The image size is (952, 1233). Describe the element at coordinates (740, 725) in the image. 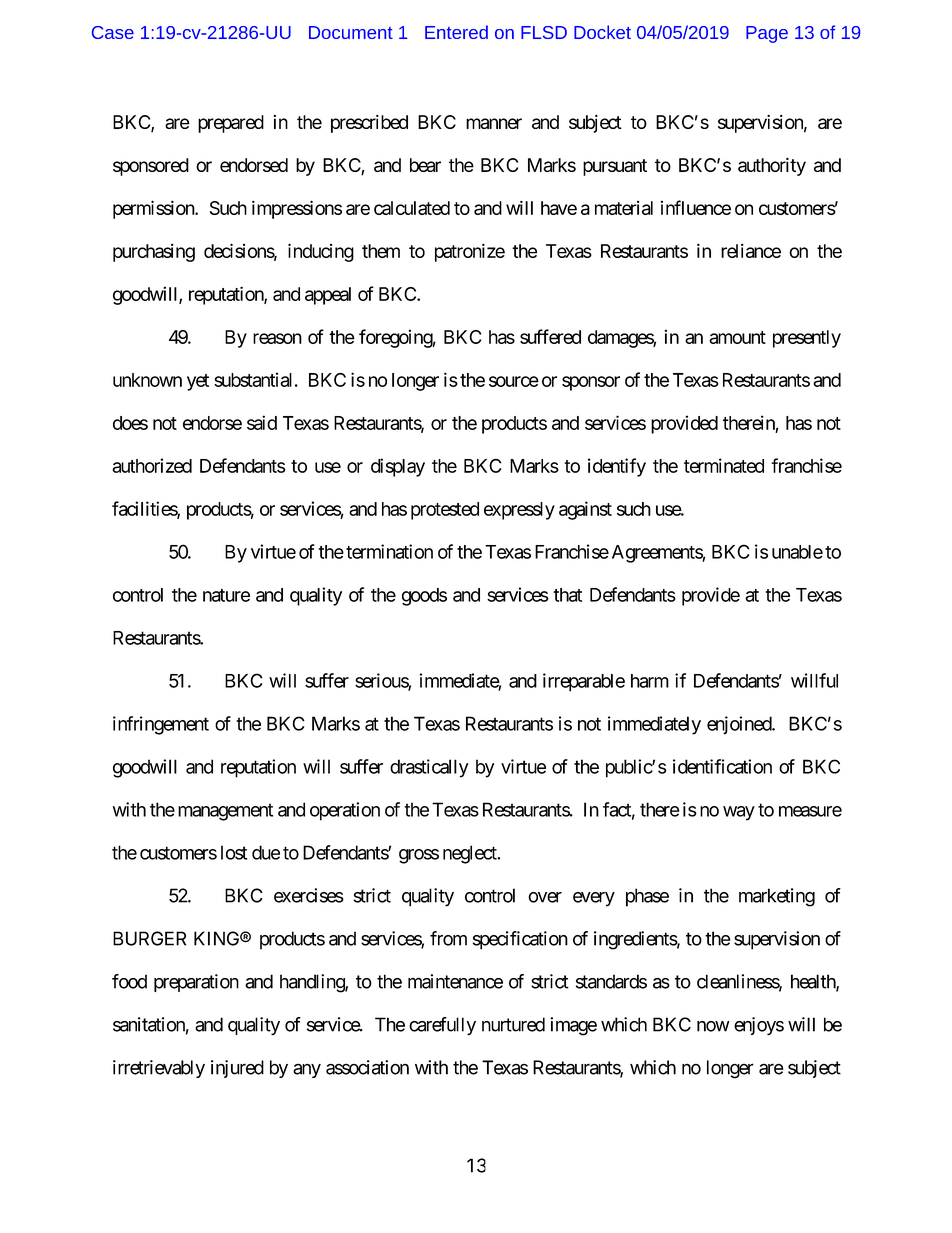

I see `enjoined` at that location.
